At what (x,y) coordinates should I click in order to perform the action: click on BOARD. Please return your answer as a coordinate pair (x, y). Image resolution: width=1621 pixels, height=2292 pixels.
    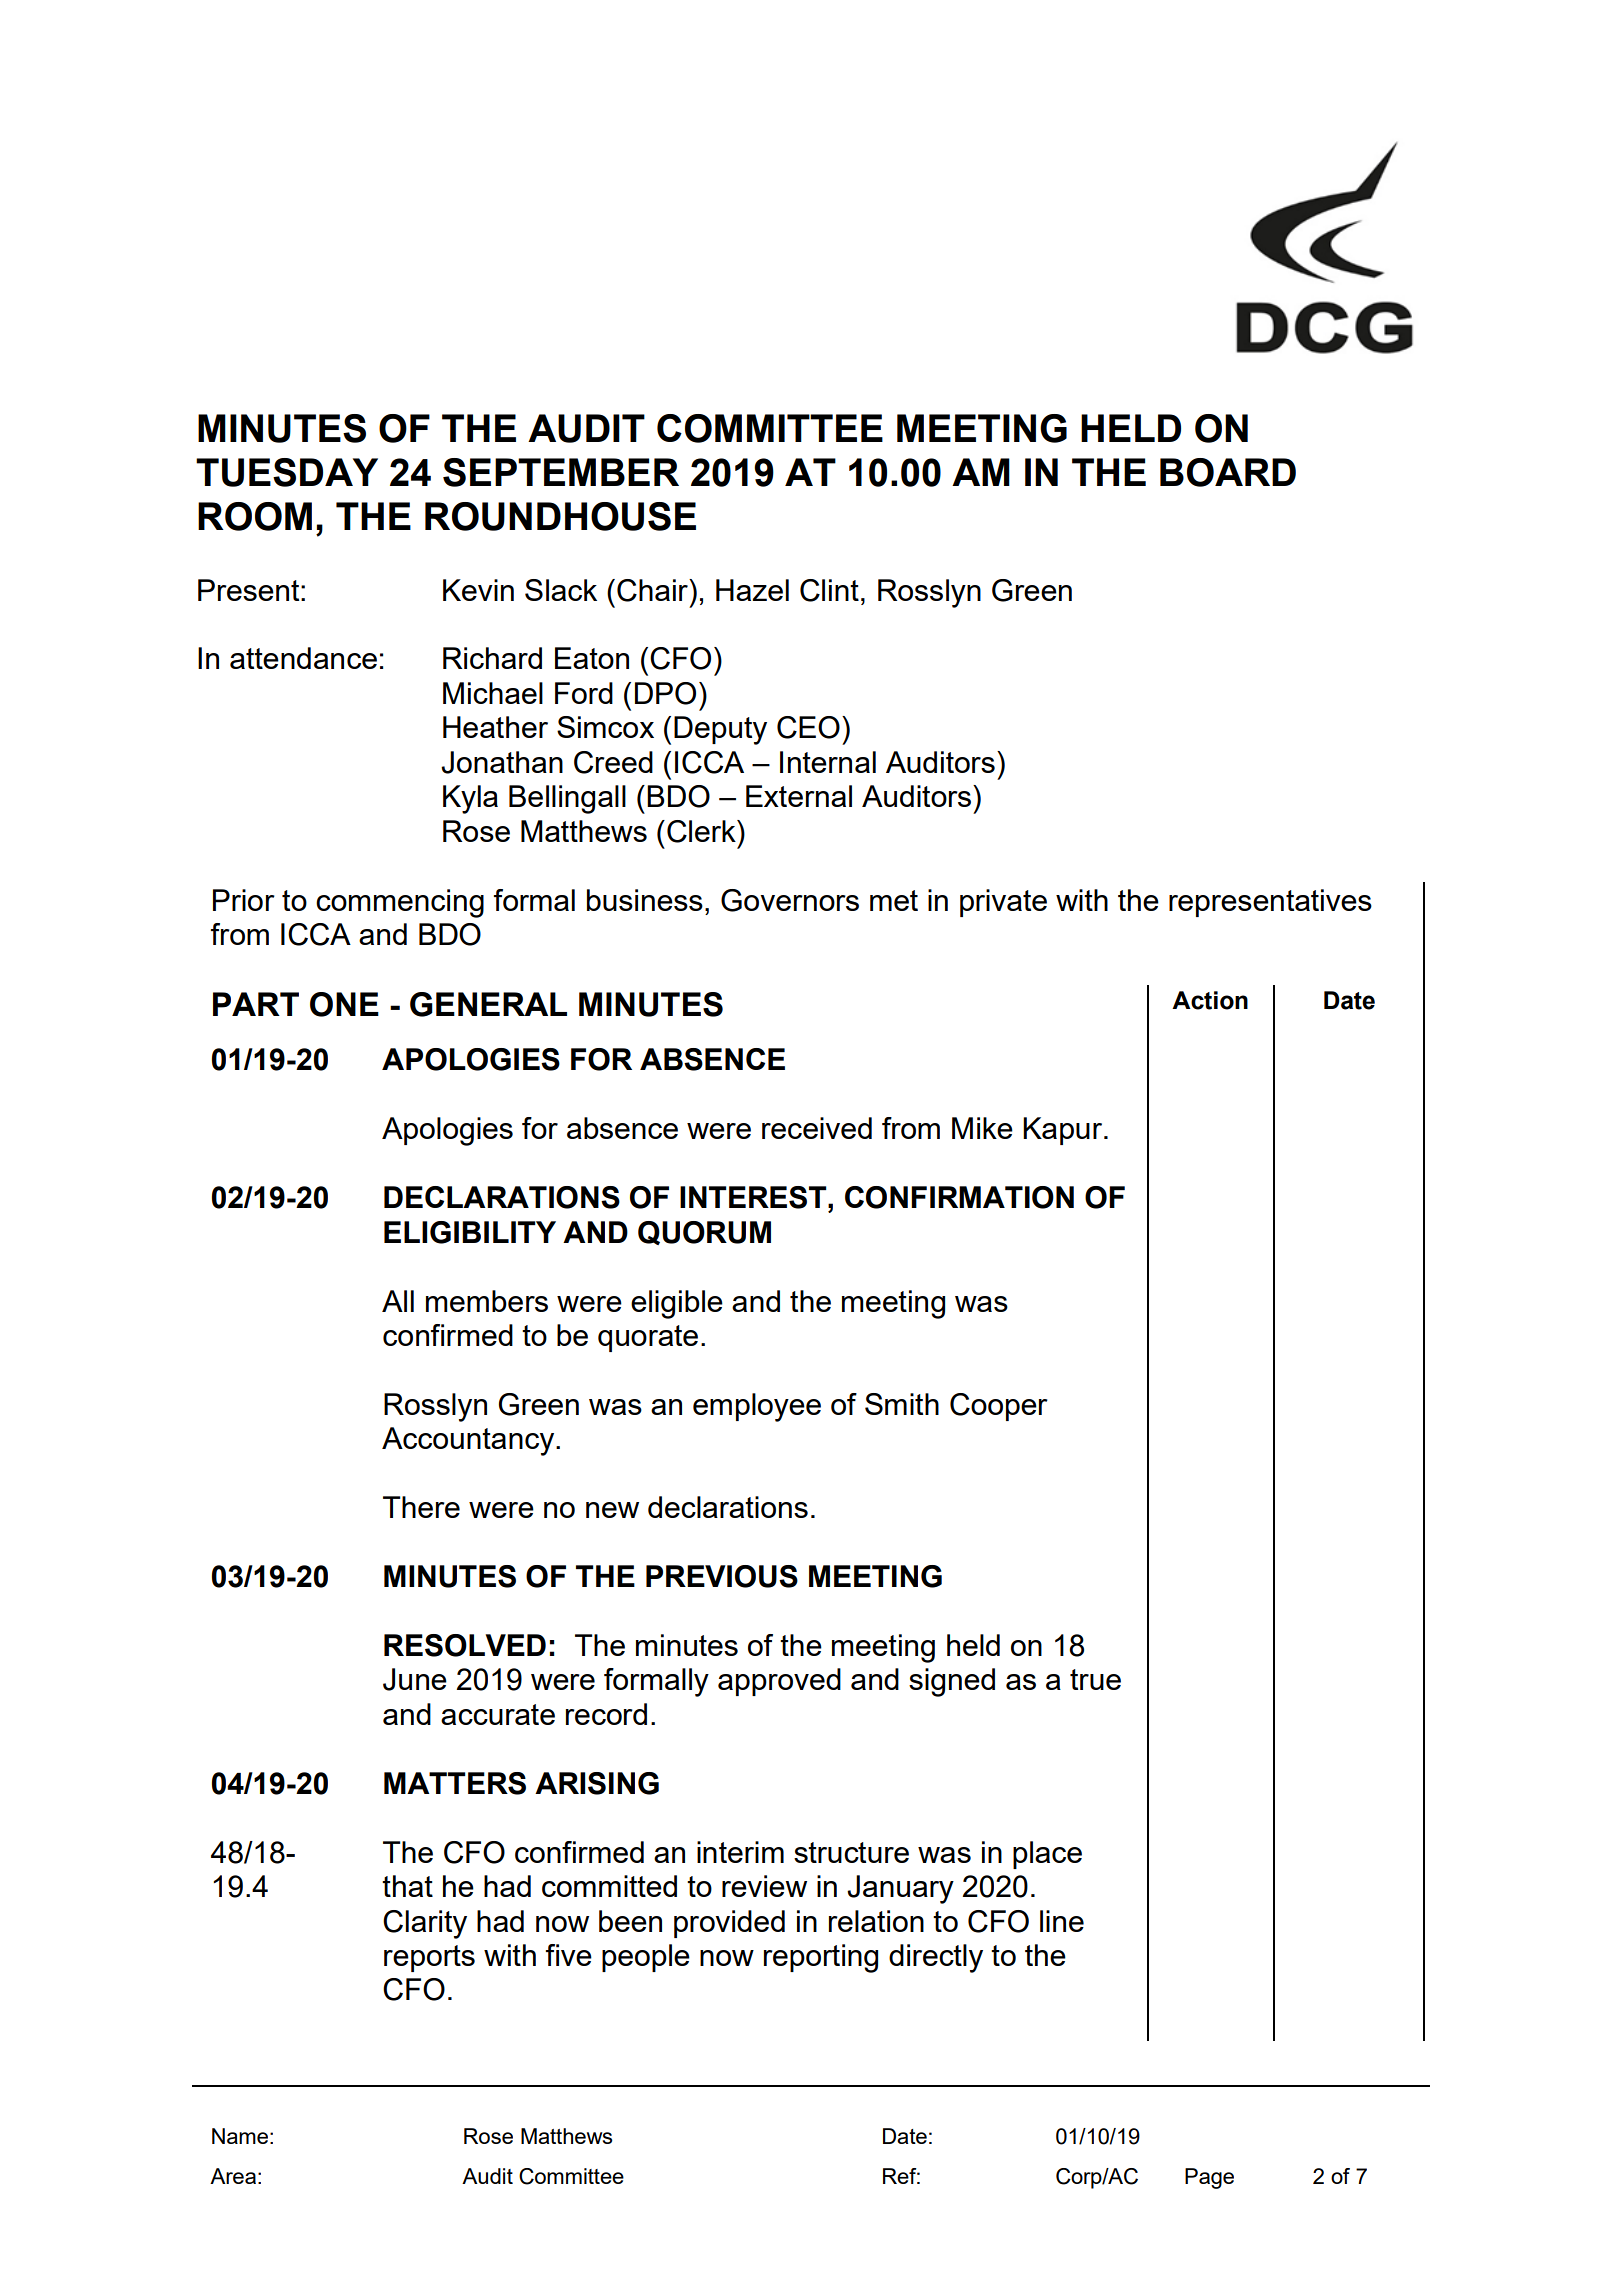
    Looking at the image, I should click on (1228, 472).
